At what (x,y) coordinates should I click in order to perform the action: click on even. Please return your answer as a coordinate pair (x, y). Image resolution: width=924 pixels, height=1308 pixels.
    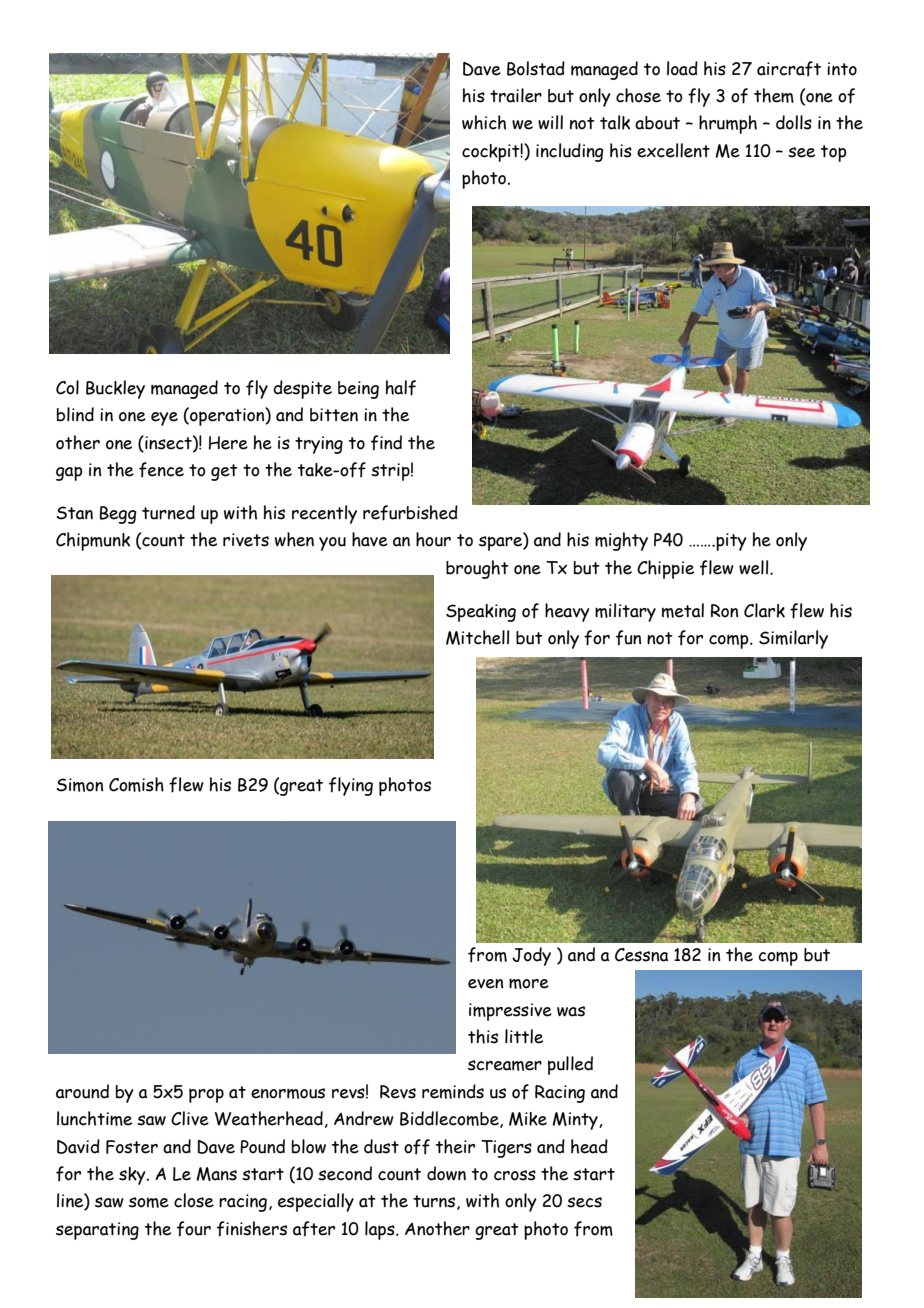
    Looking at the image, I should click on (485, 984).
